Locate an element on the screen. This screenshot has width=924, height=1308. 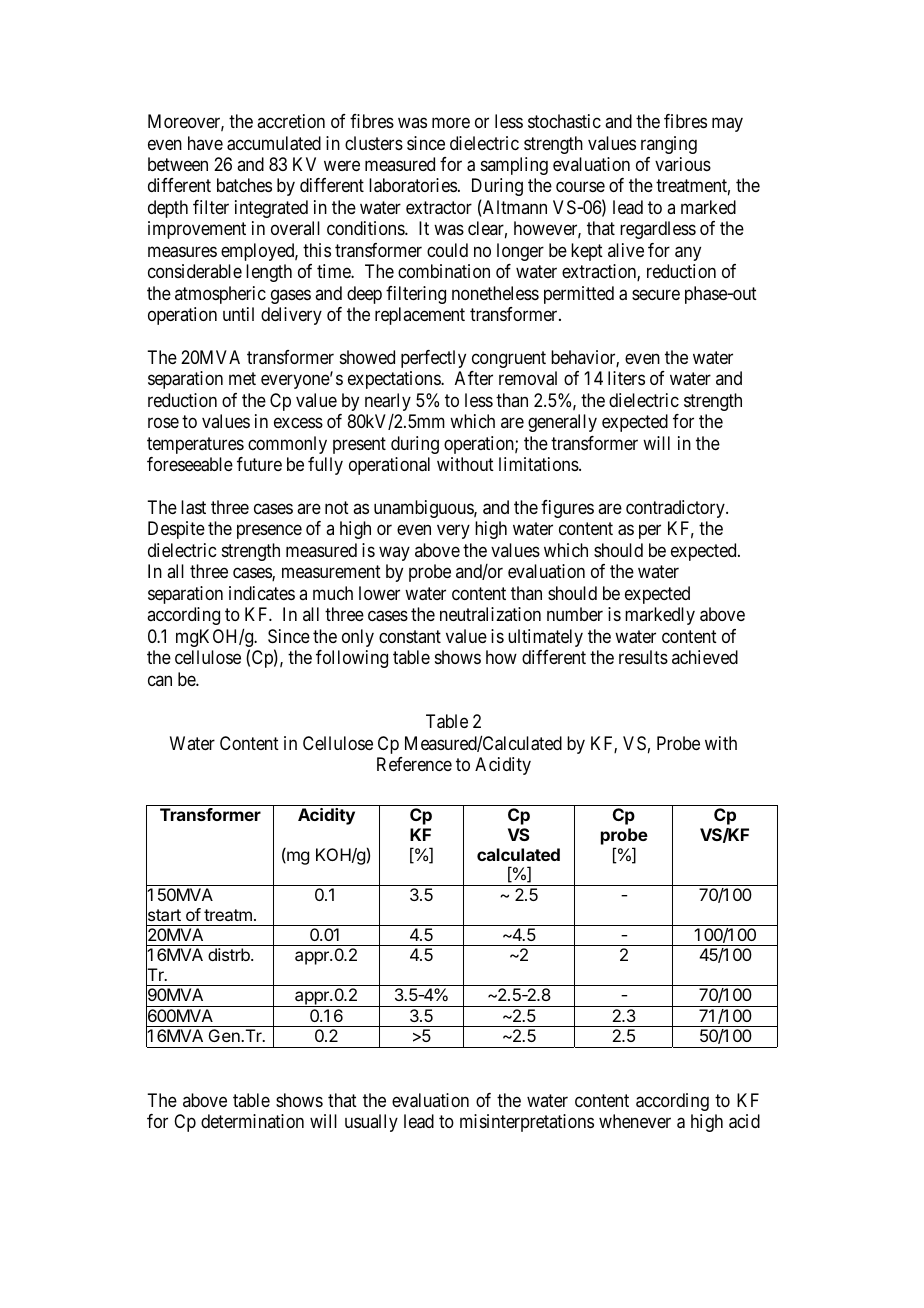
ranging is located at coordinates (669, 145).
